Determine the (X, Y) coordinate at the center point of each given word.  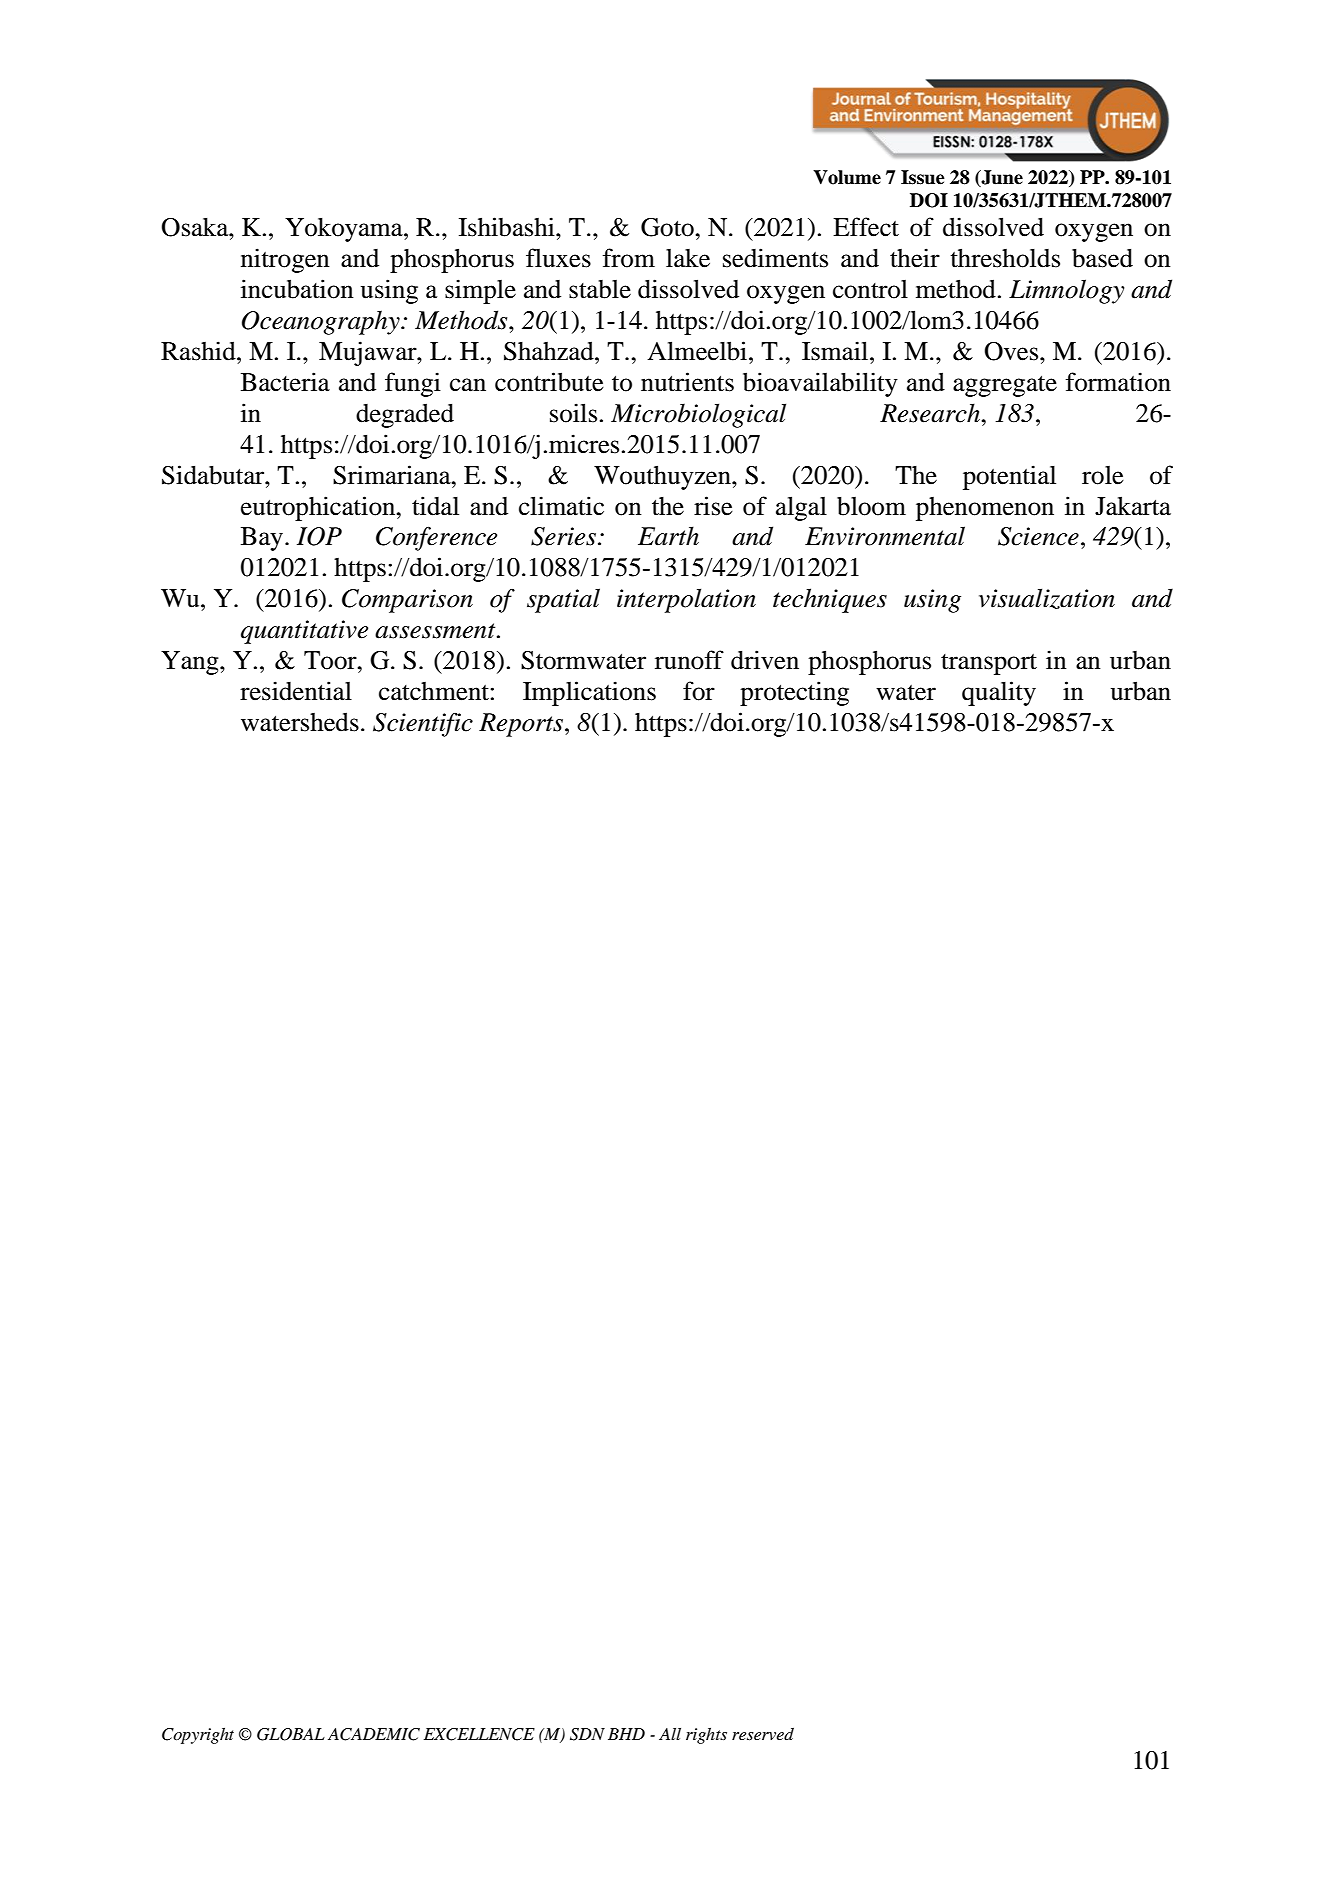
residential (296, 691)
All (670, 1734)
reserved (763, 1734)
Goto (668, 227)
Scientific (423, 725)
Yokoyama (345, 230)
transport (989, 664)
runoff (689, 660)
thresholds (1005, 258)
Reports (521, 725)
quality (999, 693)
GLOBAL (291, 1734)
